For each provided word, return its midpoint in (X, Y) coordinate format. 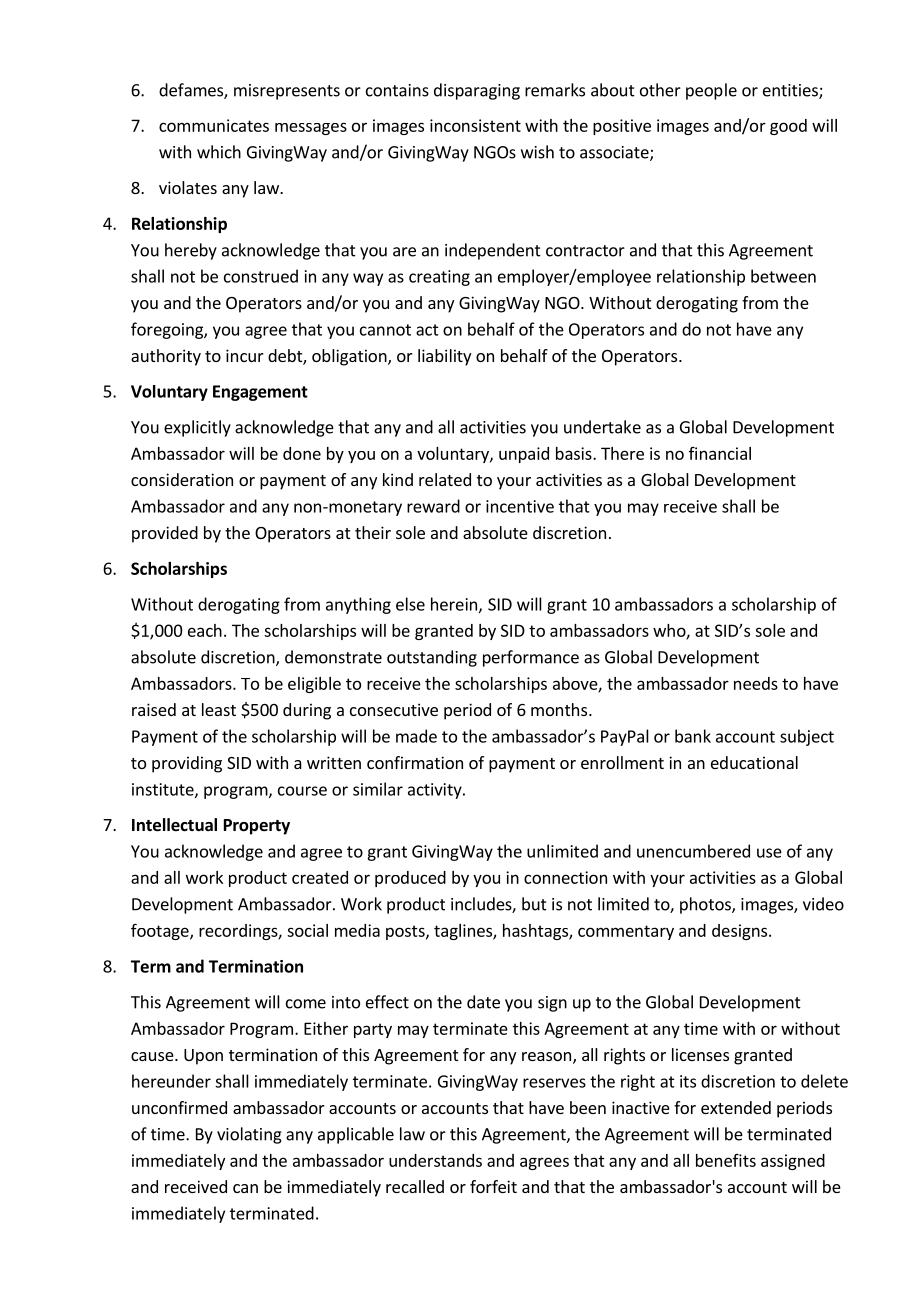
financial (720, 453)
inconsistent (475, 125)
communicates (214, 125)
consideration (182, 479)
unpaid (524, 455)
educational (754, 762)
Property (257, 827)
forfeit (493, 1186)
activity (436, 791)
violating (249, 1135)
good (788, 127)
